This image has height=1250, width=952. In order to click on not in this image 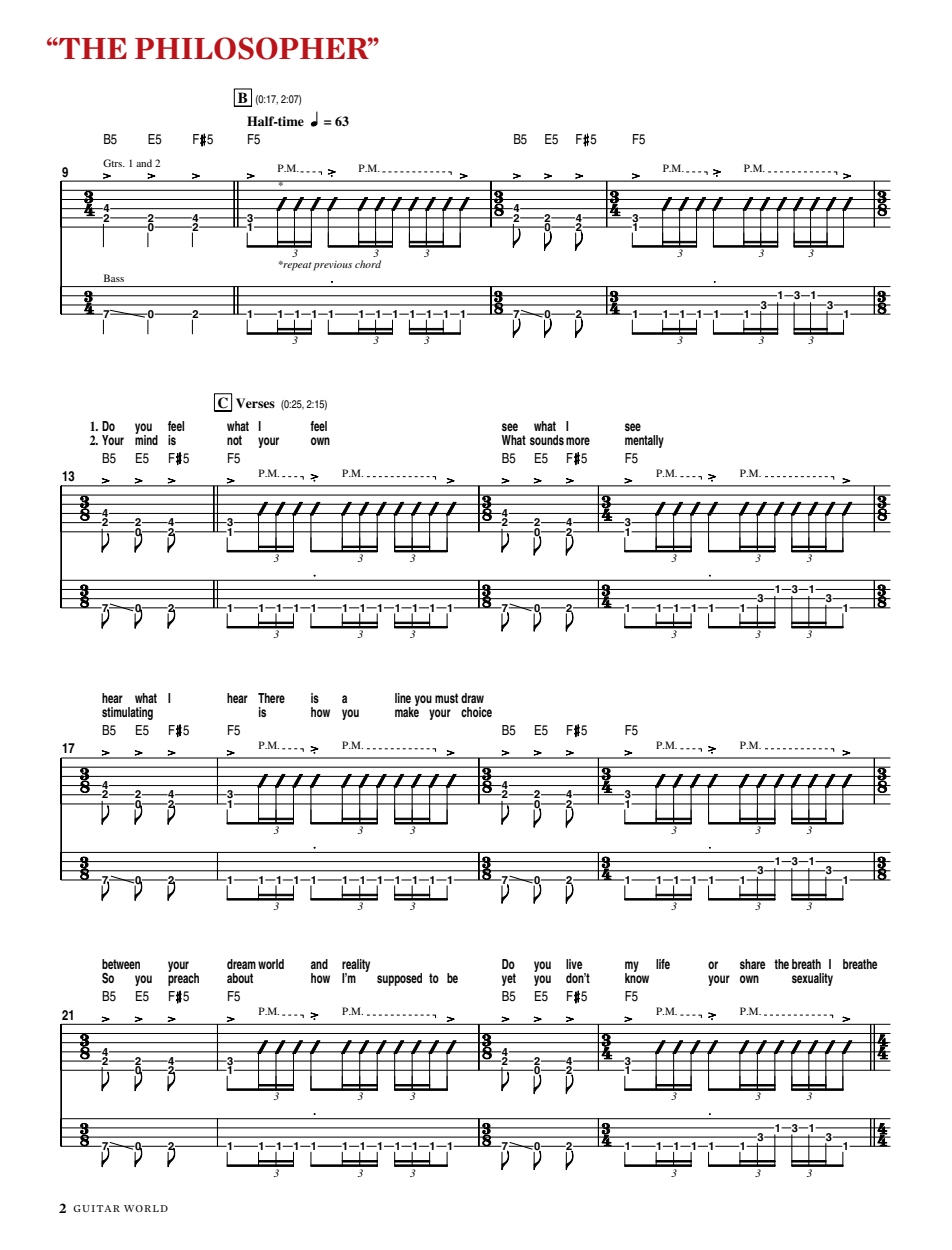, I will do `click(234, 440)`.
